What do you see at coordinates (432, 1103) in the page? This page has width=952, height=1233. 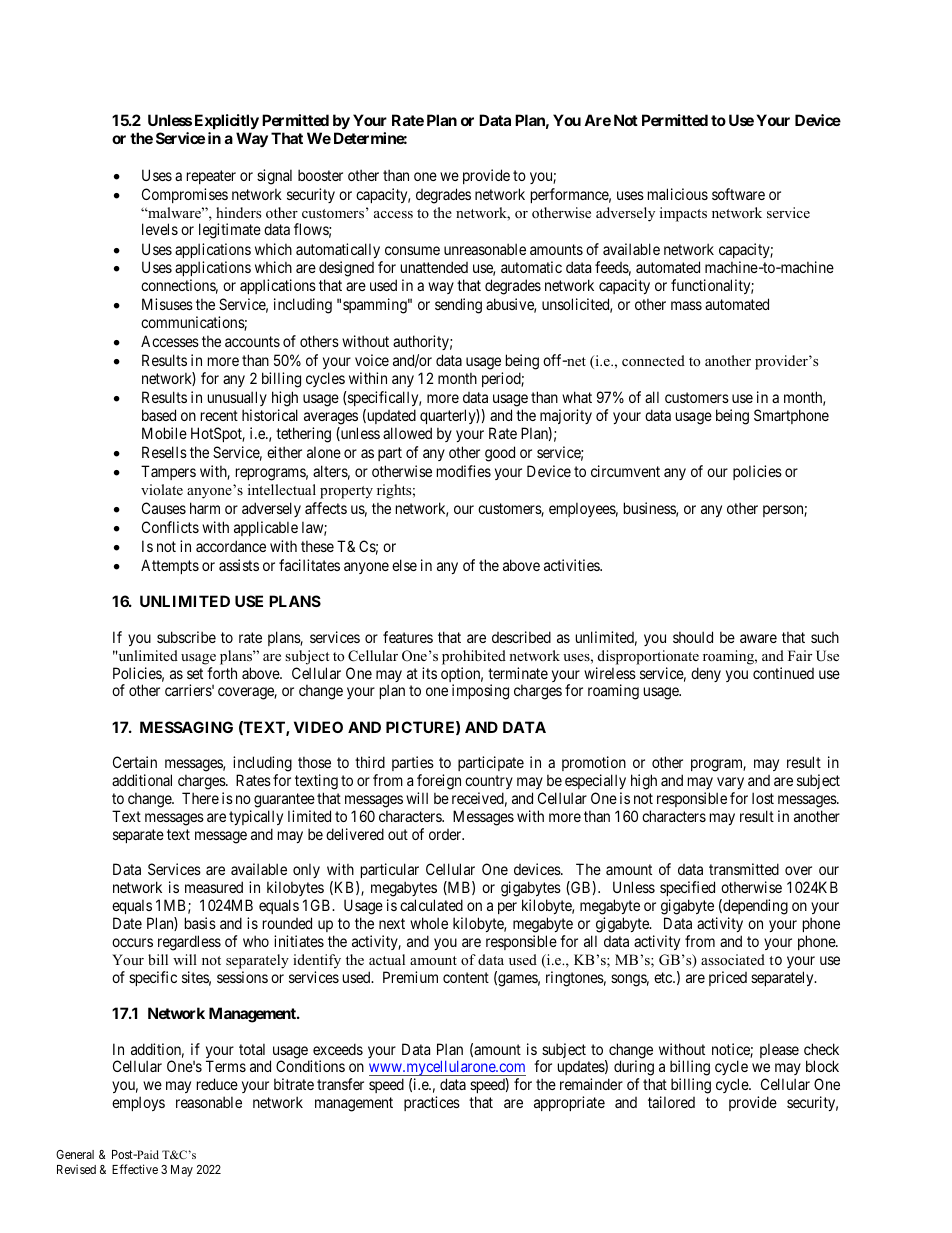 I see `practices` at bounding box center [432, 1103].
